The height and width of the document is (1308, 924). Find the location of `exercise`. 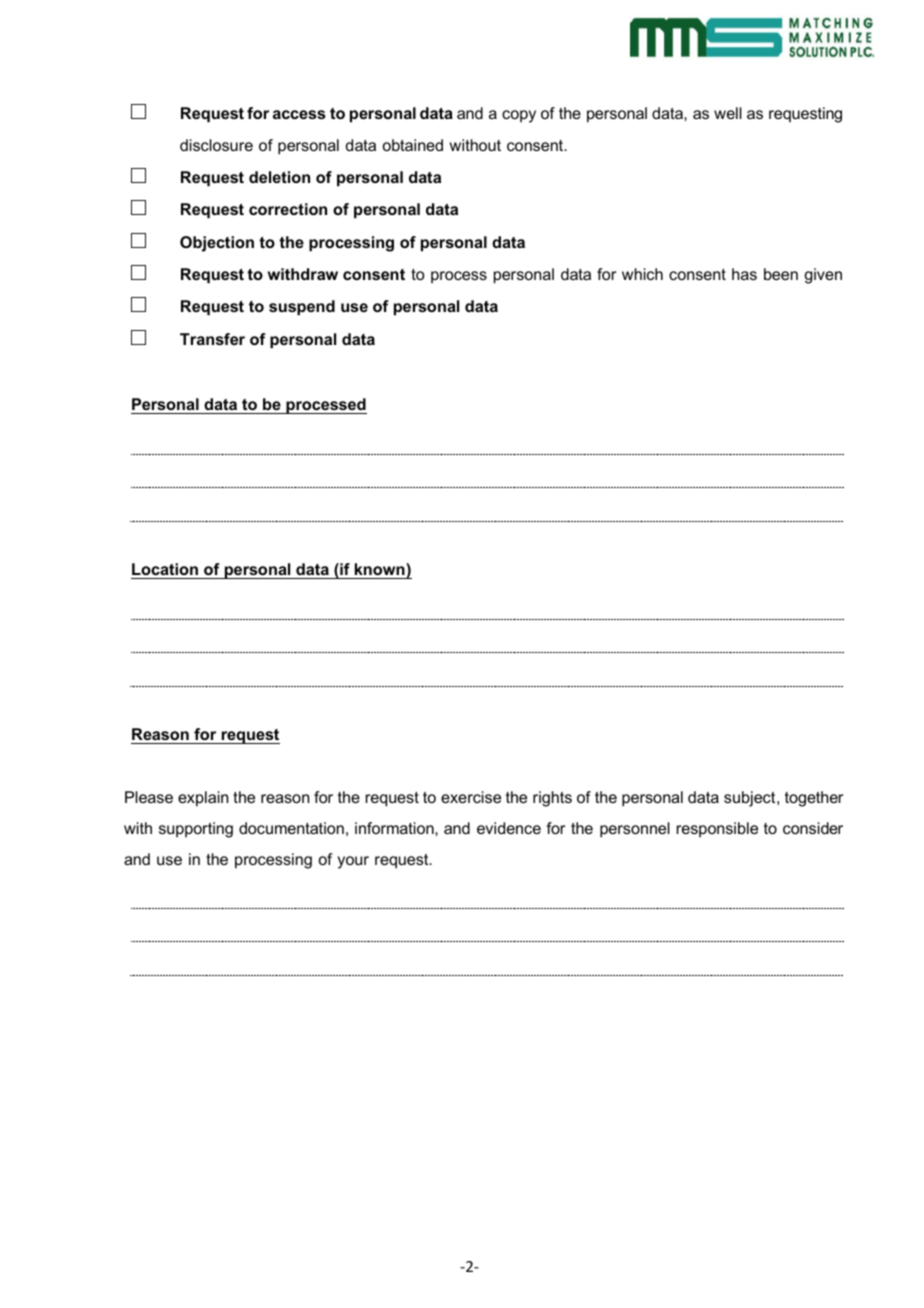

exercise is located at coordinates (471, 797).
